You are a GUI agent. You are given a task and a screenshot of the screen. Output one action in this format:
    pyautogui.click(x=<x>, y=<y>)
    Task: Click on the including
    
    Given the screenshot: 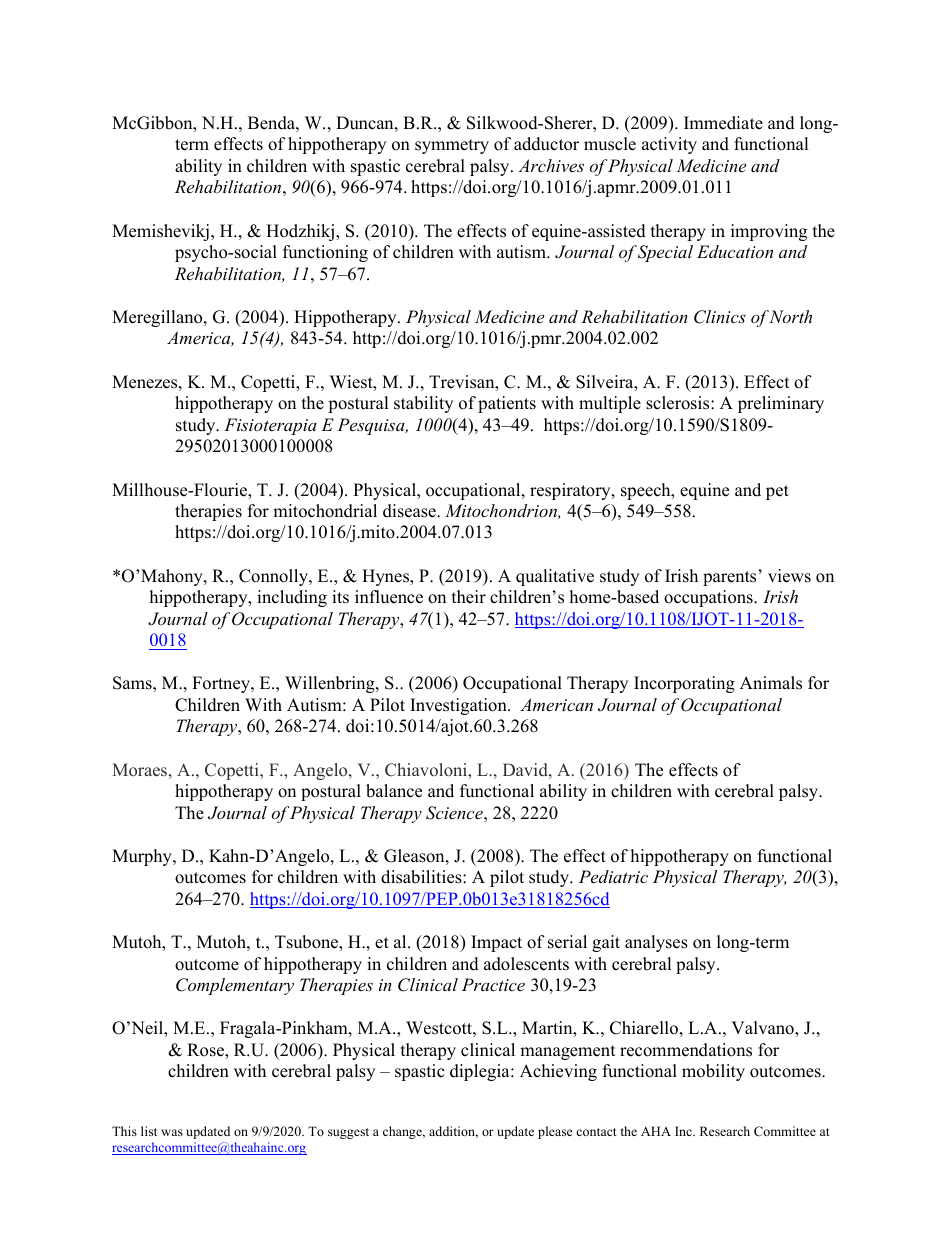 What is the action you would take?
    pyautogui.click(x=292, y=598)
